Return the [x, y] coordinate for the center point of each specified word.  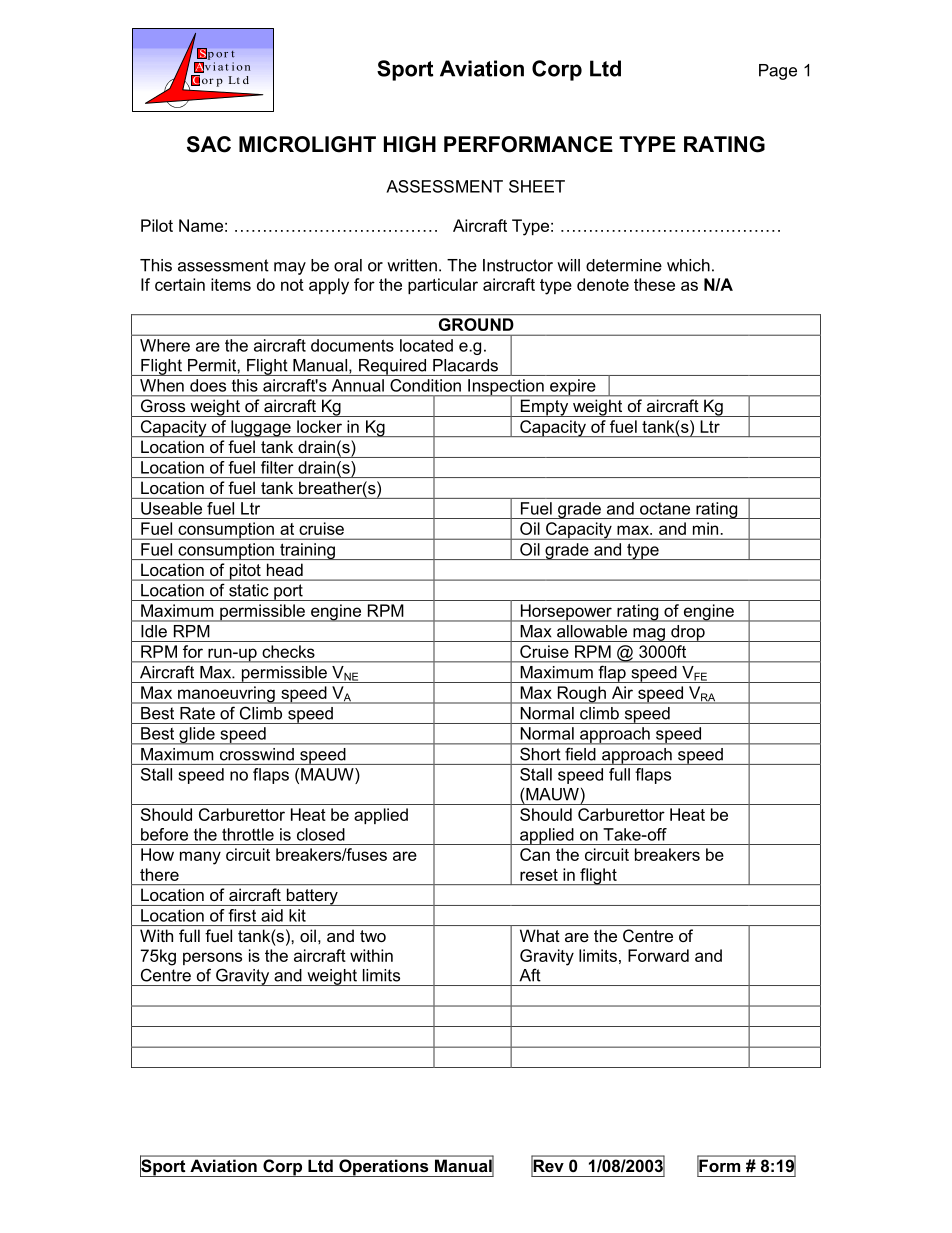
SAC [209, 144]
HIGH [410, 144]
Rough [581, 695]
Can [535, 854]
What [540, 935]
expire [573, 388]
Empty [544, 408]
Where [165, 345]
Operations [384, 1168]
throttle [248, 834]
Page [778, 72]
